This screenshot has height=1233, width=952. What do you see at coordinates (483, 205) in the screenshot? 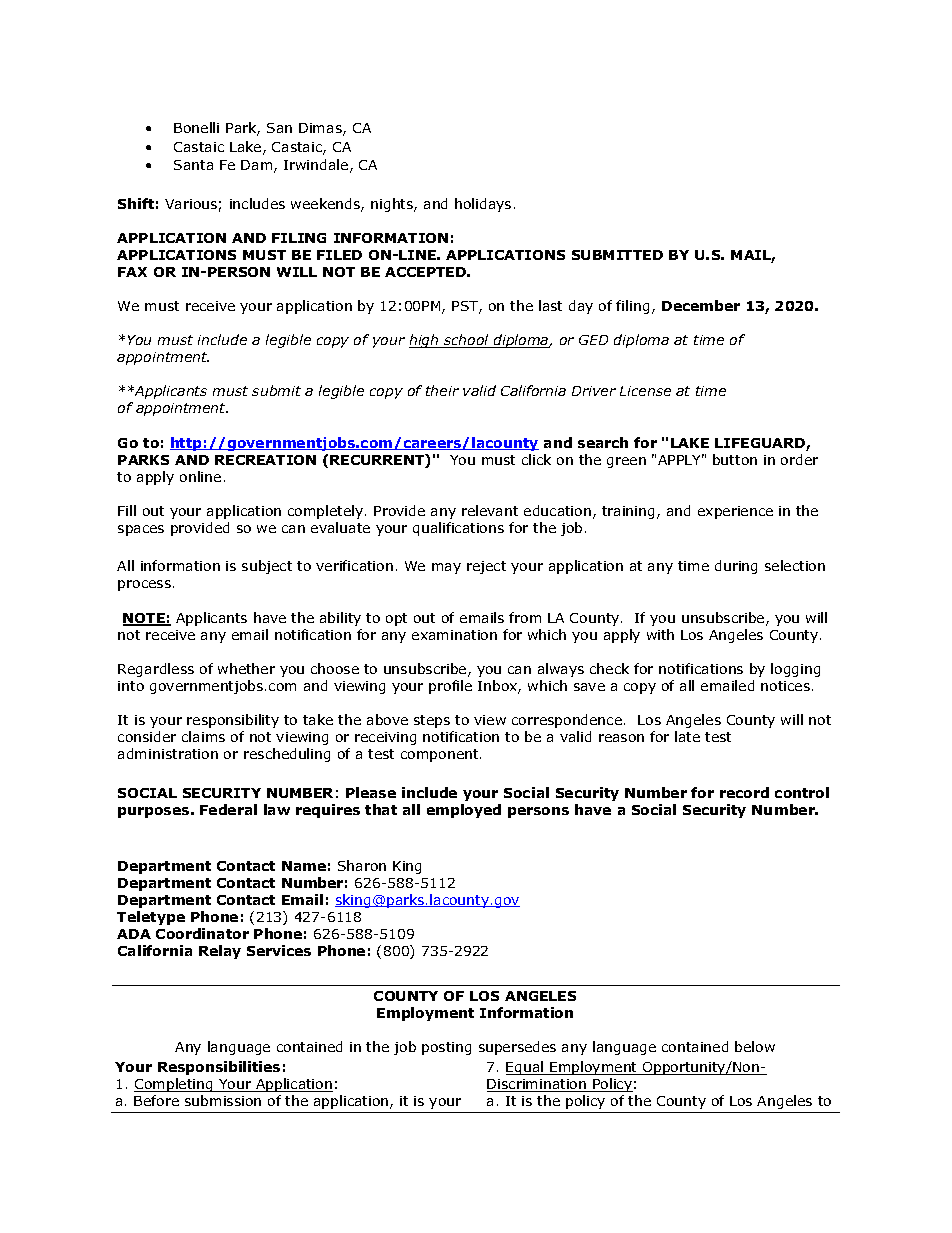
I see `holidays` at bounding box center [483, 205].
